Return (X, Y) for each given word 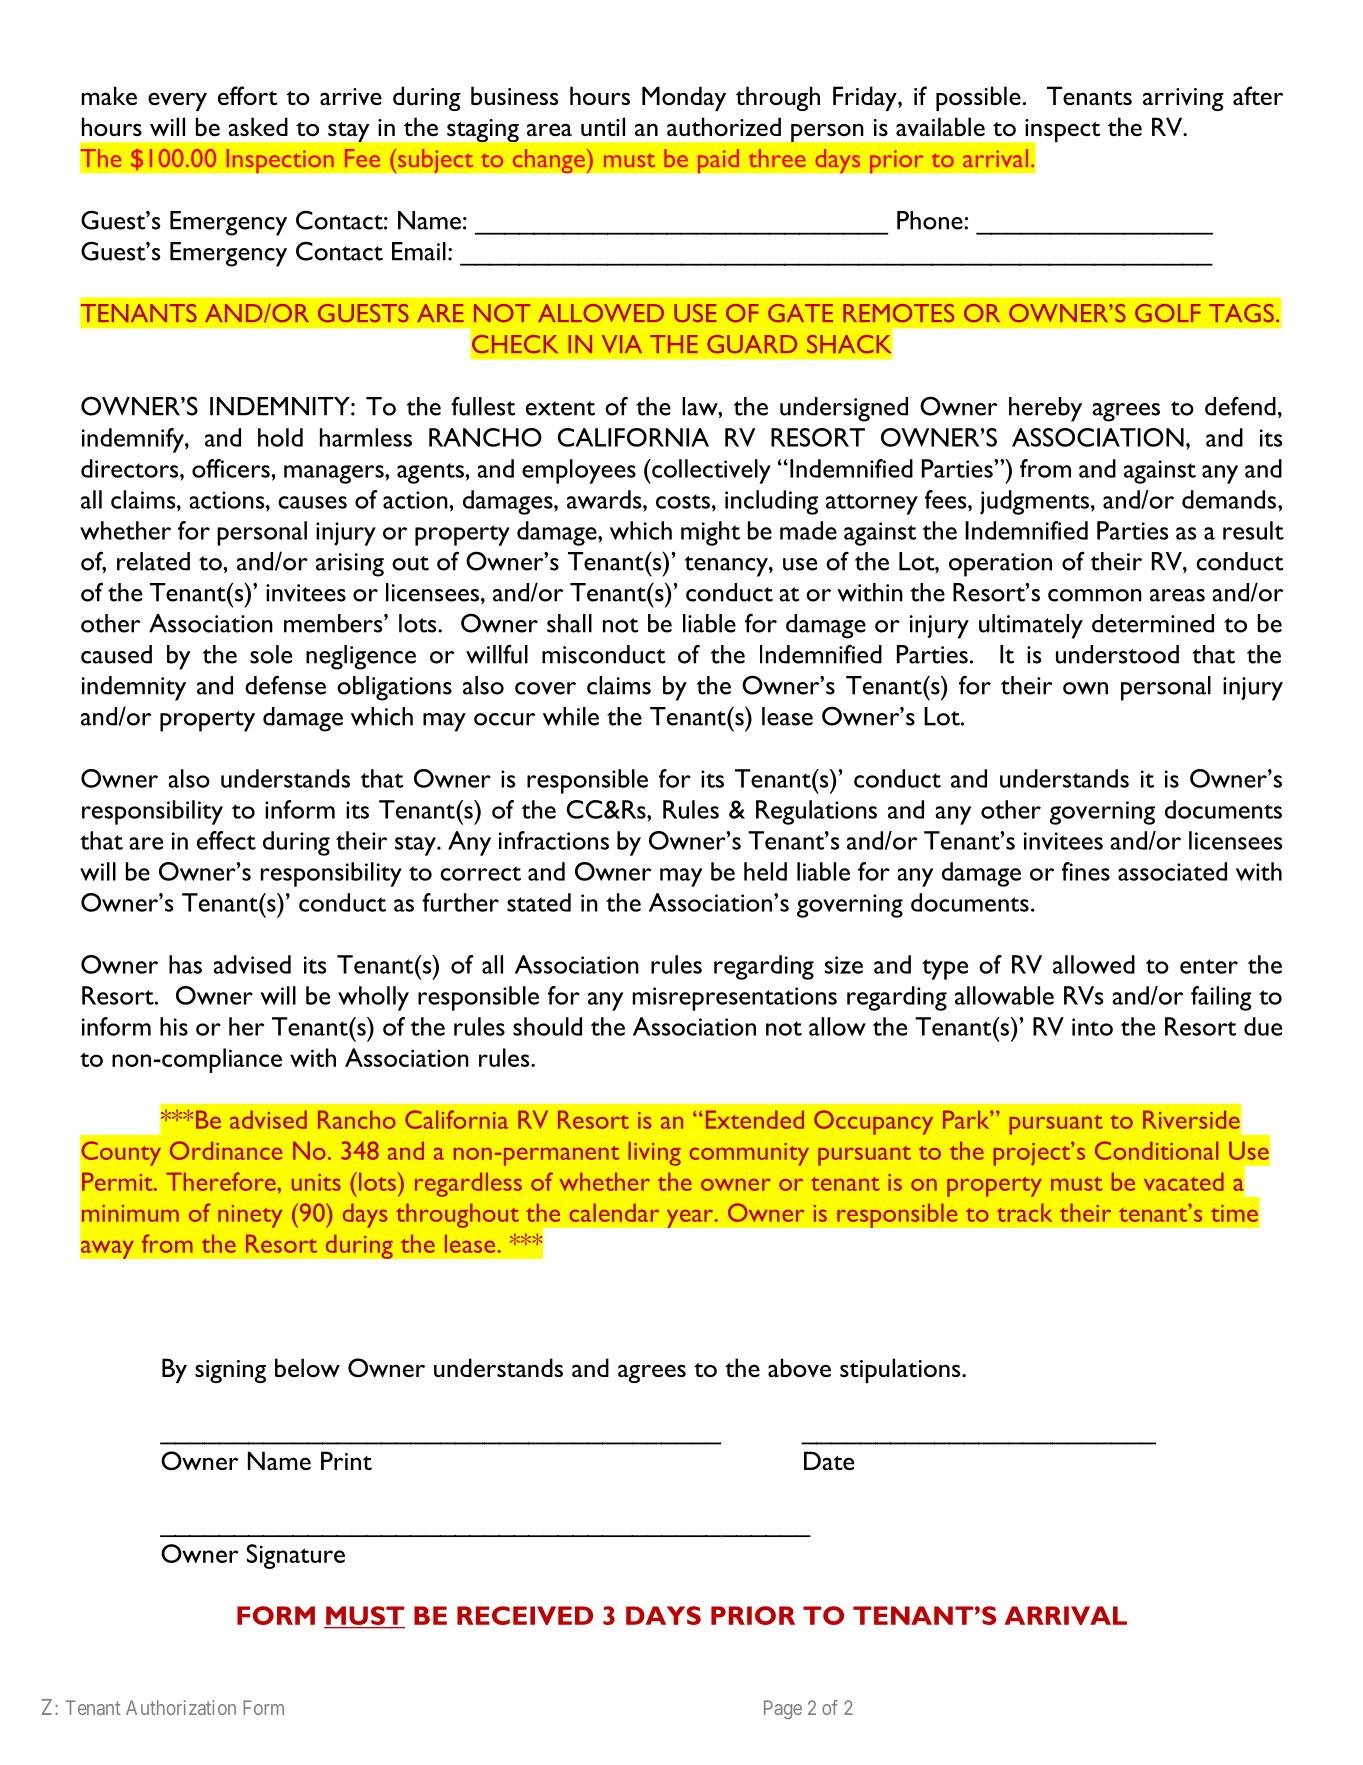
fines (1086, 871)
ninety (250, 1216)
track (1024, 1212)
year (691, 1218)
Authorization (181, 1707)
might (710, 533)
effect (226, 840)
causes (312, 502)
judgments (1036, 502)
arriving (1183, 99)
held (765, 871)
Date (829, 1460)
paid (718, 161)
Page (783, 1709)
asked (258, 126)
